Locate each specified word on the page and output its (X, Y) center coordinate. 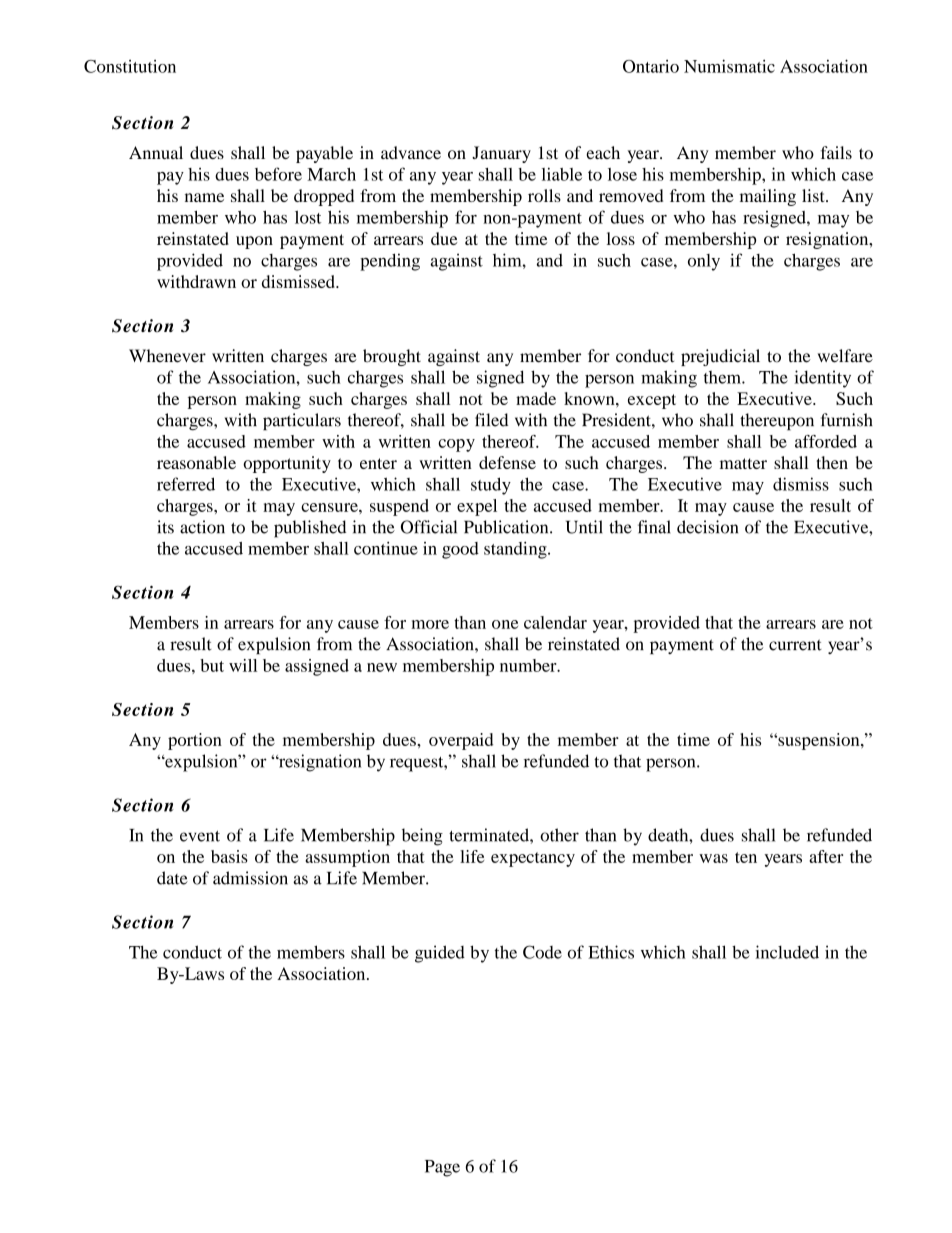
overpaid (461, 741)
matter (743, 463)
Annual (156, 152)
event (200, 836)
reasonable (196, 462)
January (501, 154)
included (787, 952)
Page (442, 1168)
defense (507, 462)
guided (440, 954)
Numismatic (729, 66)
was (713, 858)
